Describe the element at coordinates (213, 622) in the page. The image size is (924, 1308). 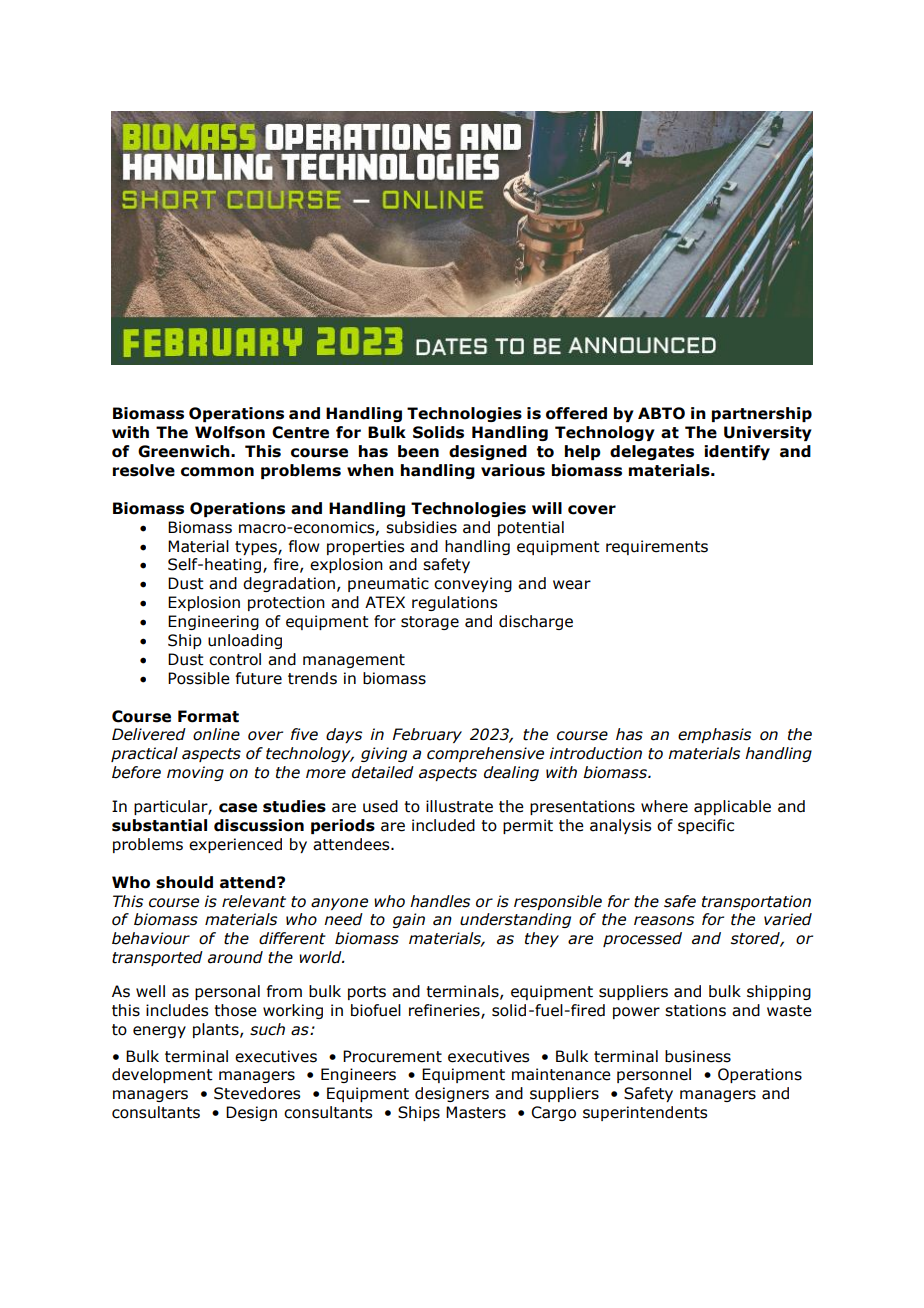
I see `Engineering` at that location.
